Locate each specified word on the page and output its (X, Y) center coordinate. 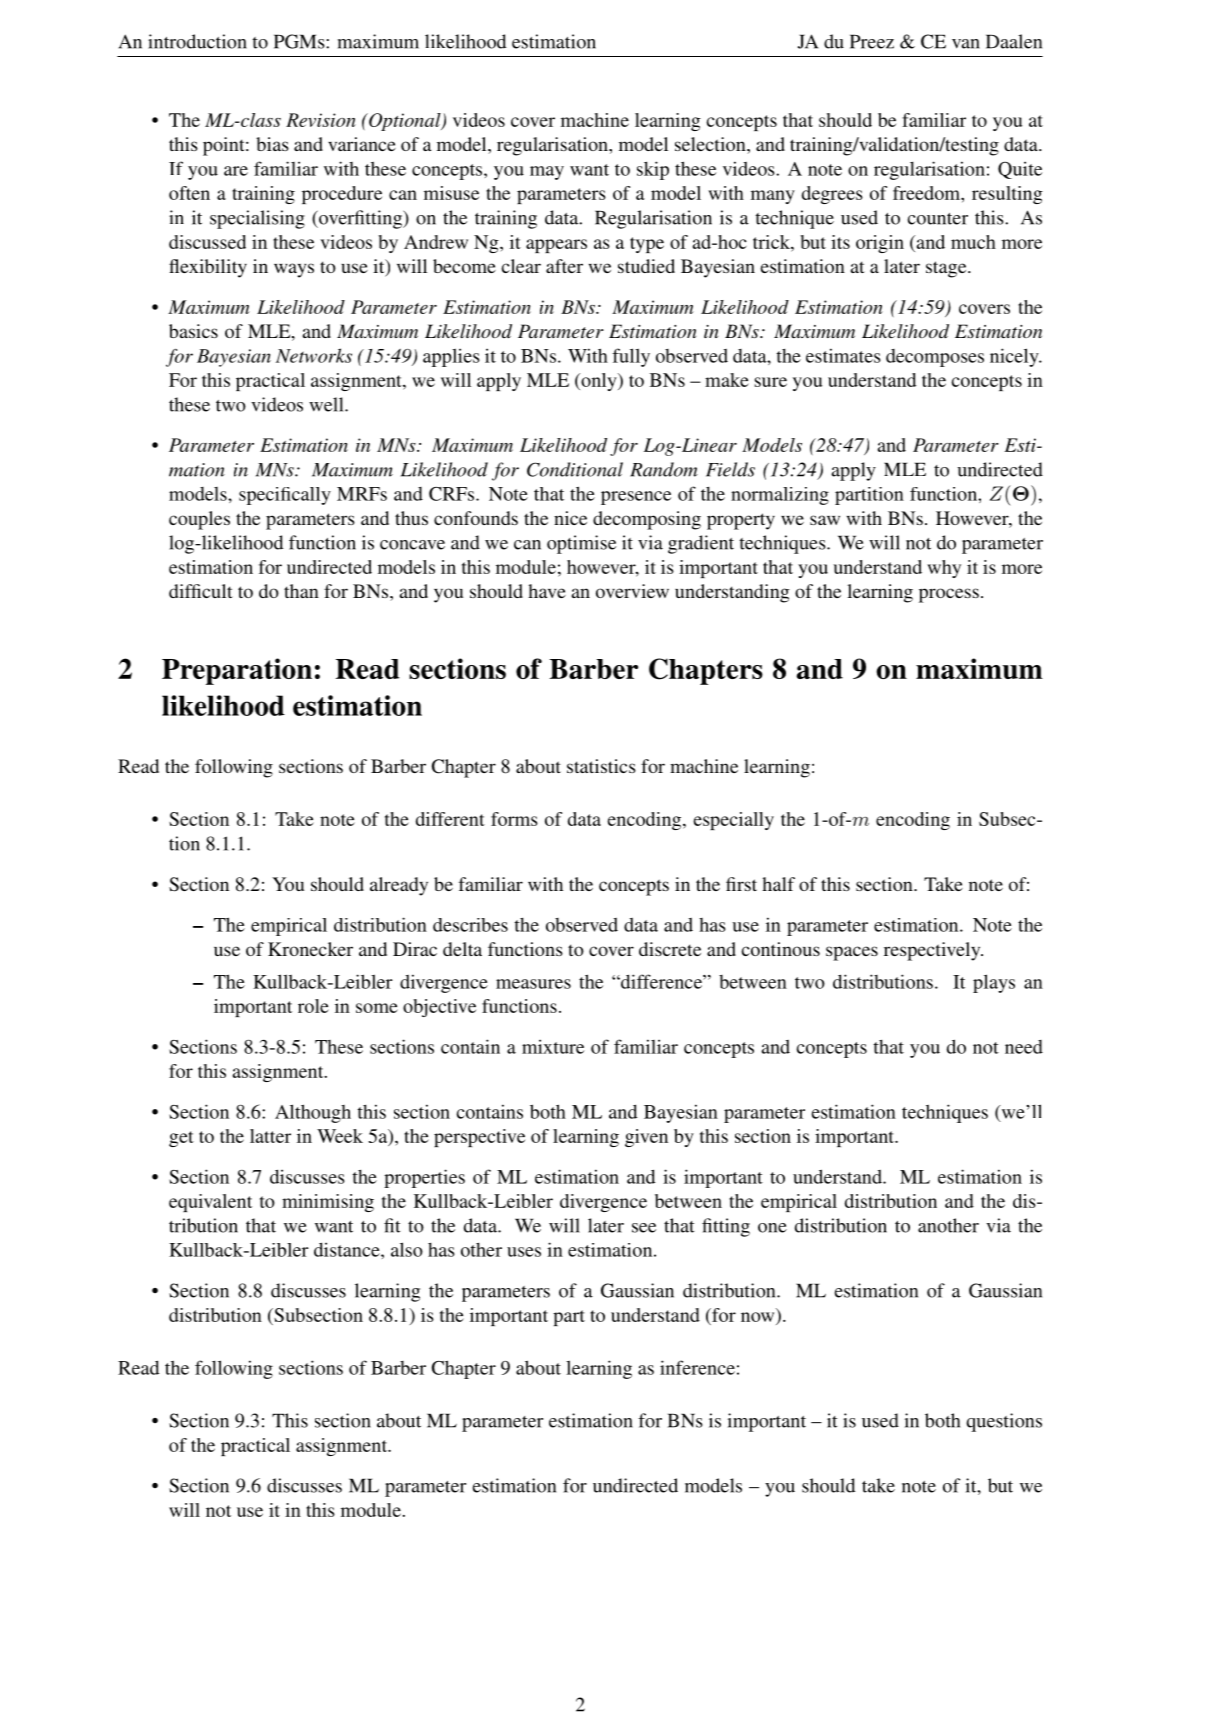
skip (653, 170)
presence (636, 498)
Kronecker (310, 949)
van (966, 44)
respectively (933, 951)
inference (697, 1367)
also (407, 1249)
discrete (670, 949)
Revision (321, 120)
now (757, 1317)
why (944, 569)
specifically (285, 496)
